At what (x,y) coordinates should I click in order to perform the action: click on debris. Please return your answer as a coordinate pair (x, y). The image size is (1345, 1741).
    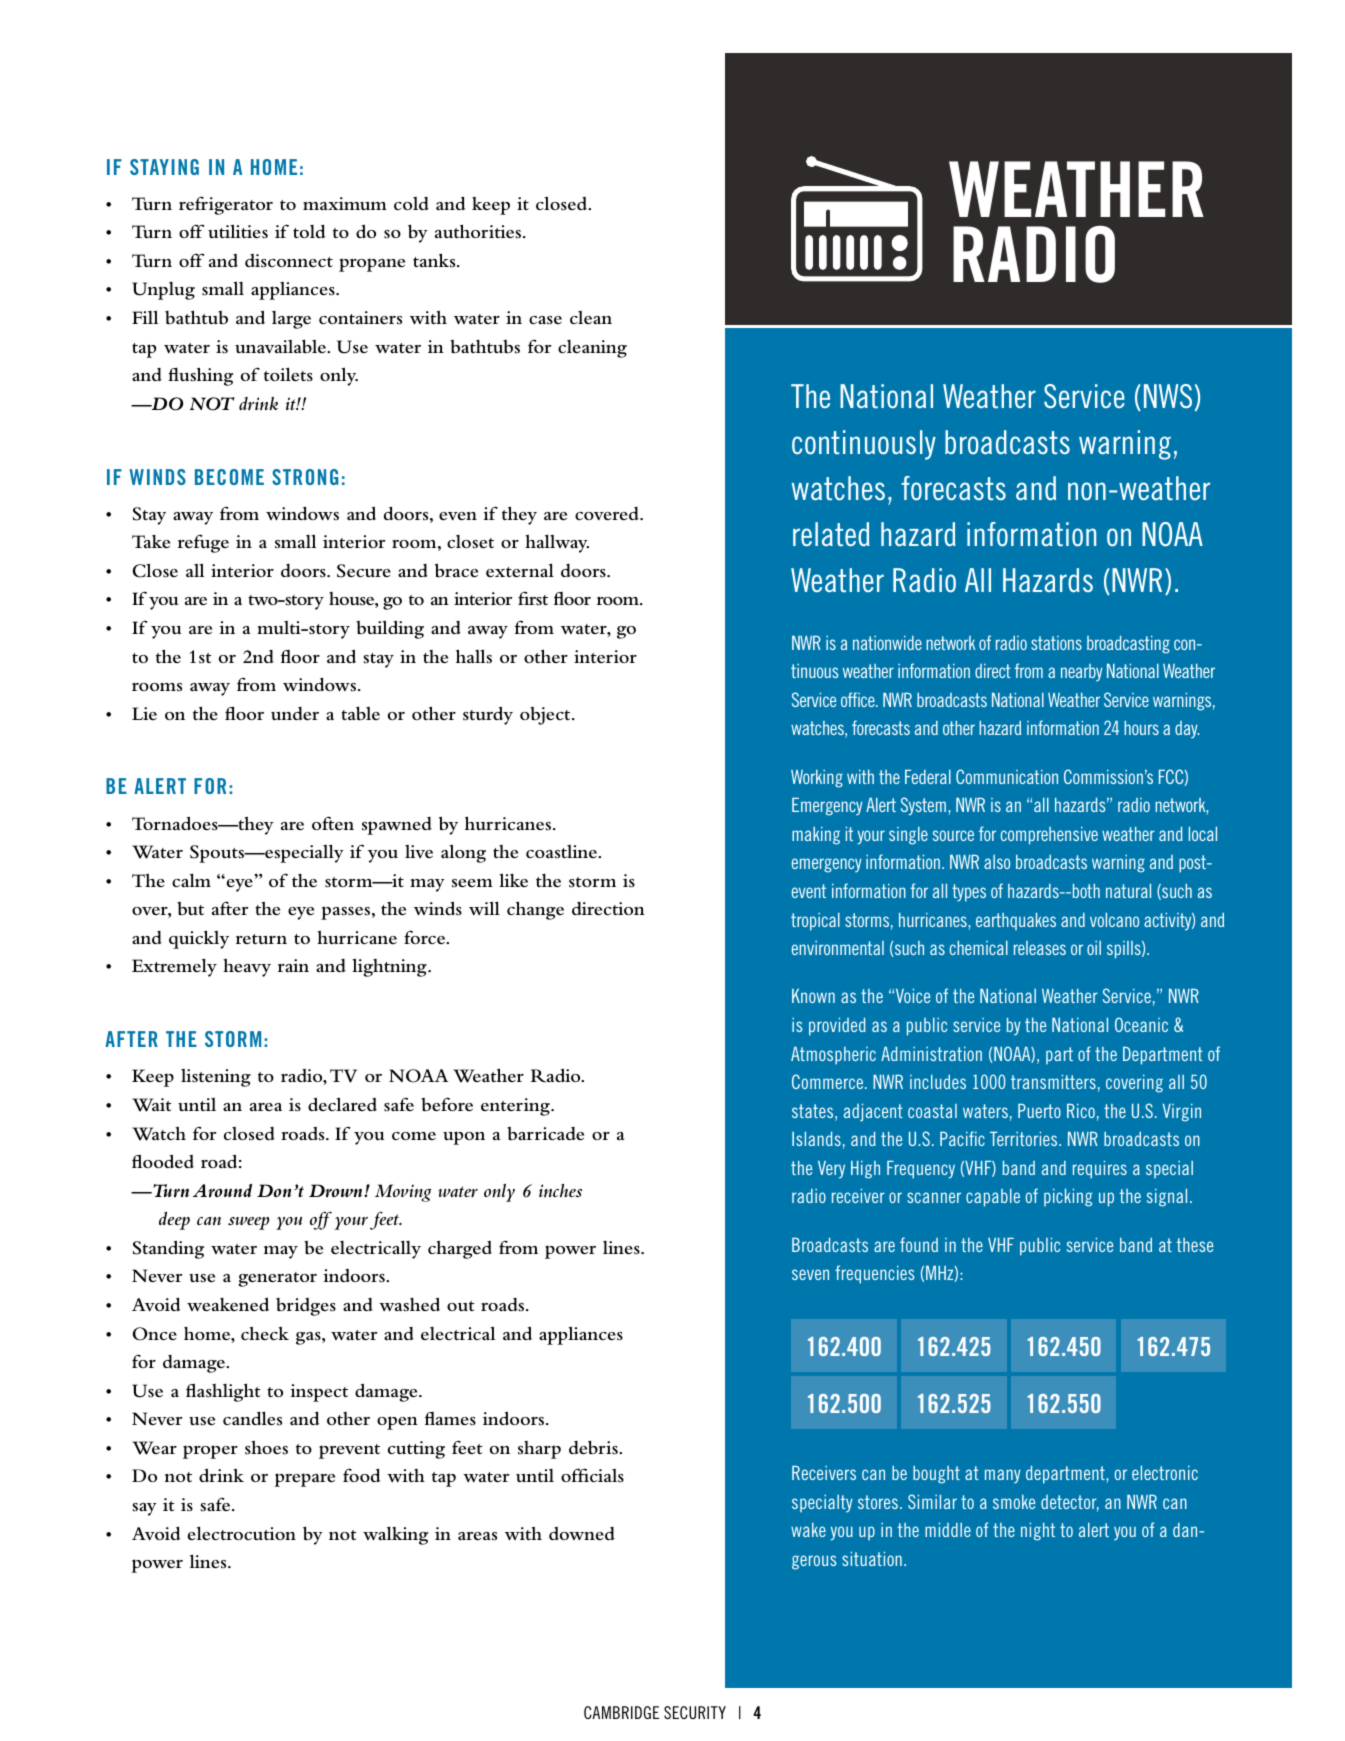
    Looking at the image, I should click on (594, 1447).
